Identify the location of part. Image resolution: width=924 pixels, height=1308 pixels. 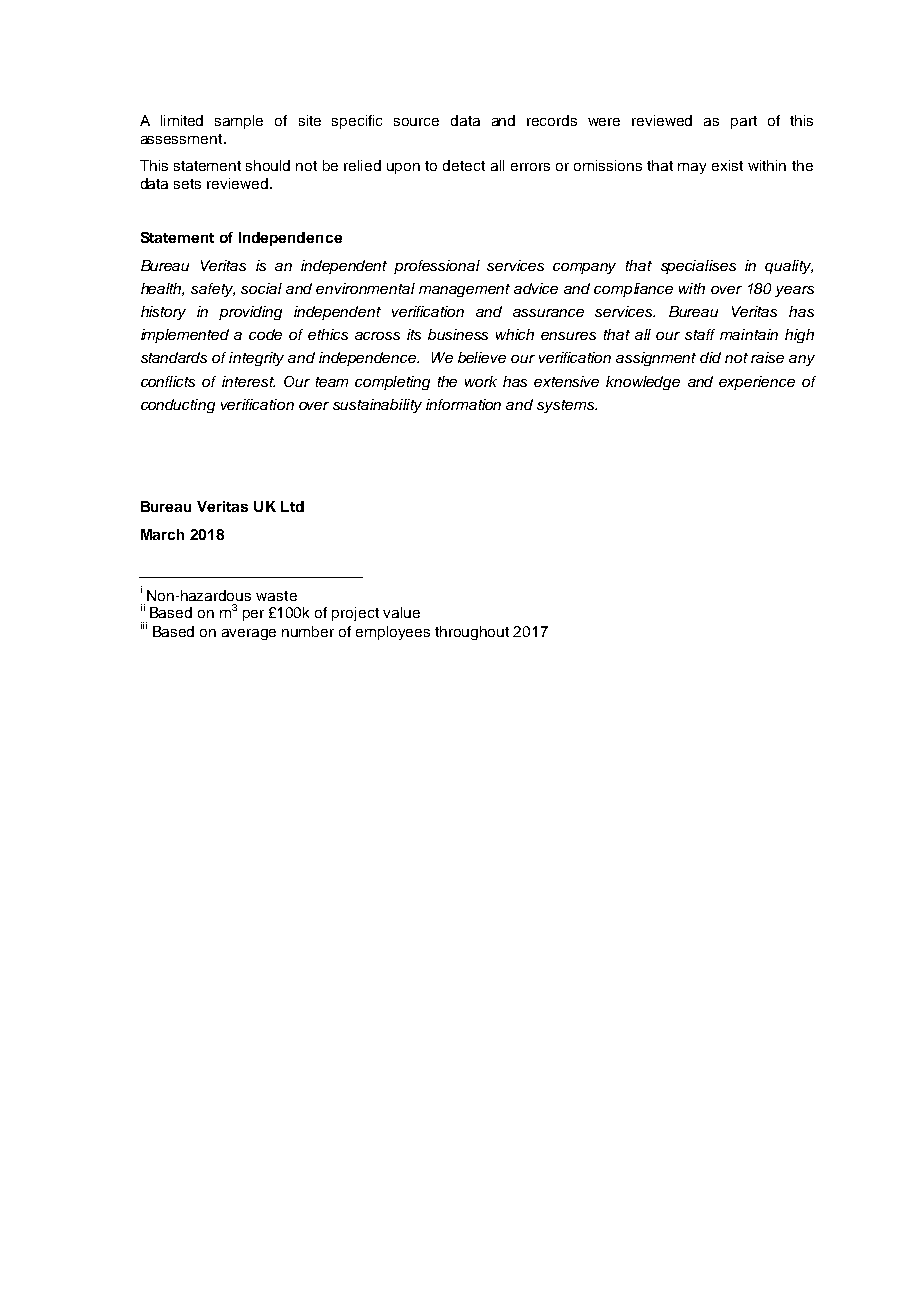
(744, 122).
